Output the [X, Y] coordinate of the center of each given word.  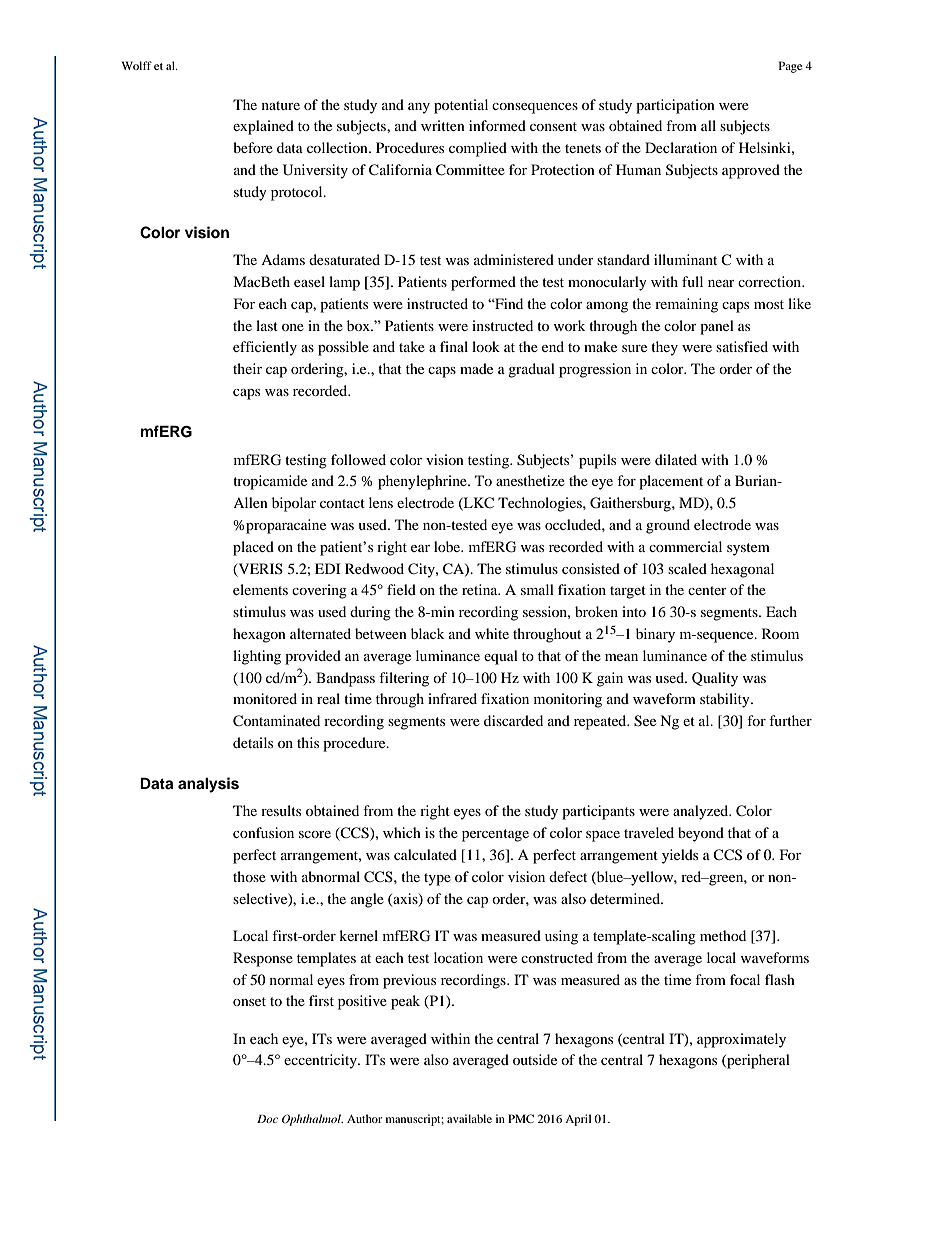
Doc [267, 1119]
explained [263, 127]
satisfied [742, 346]
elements [260, 589]
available [469, 1118]
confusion [263, 832]
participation [675, 106]
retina [481, 589]
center [707, 590]
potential [461, 106]
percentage [495, 835]
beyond [701, 834]
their [247, 368]
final [454, 346]
